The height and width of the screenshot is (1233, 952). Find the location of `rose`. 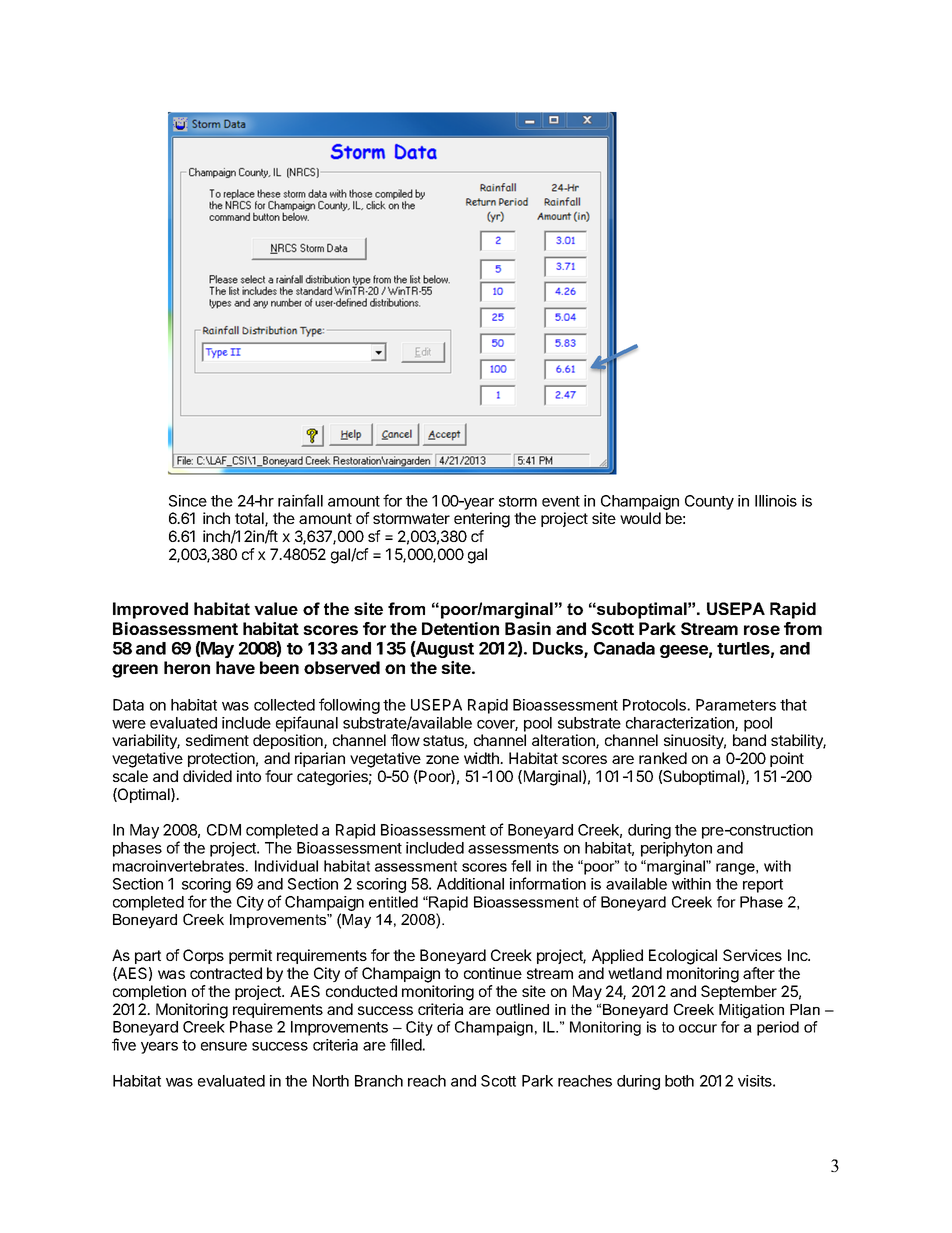

rose is located at coordinates (762, 630).
